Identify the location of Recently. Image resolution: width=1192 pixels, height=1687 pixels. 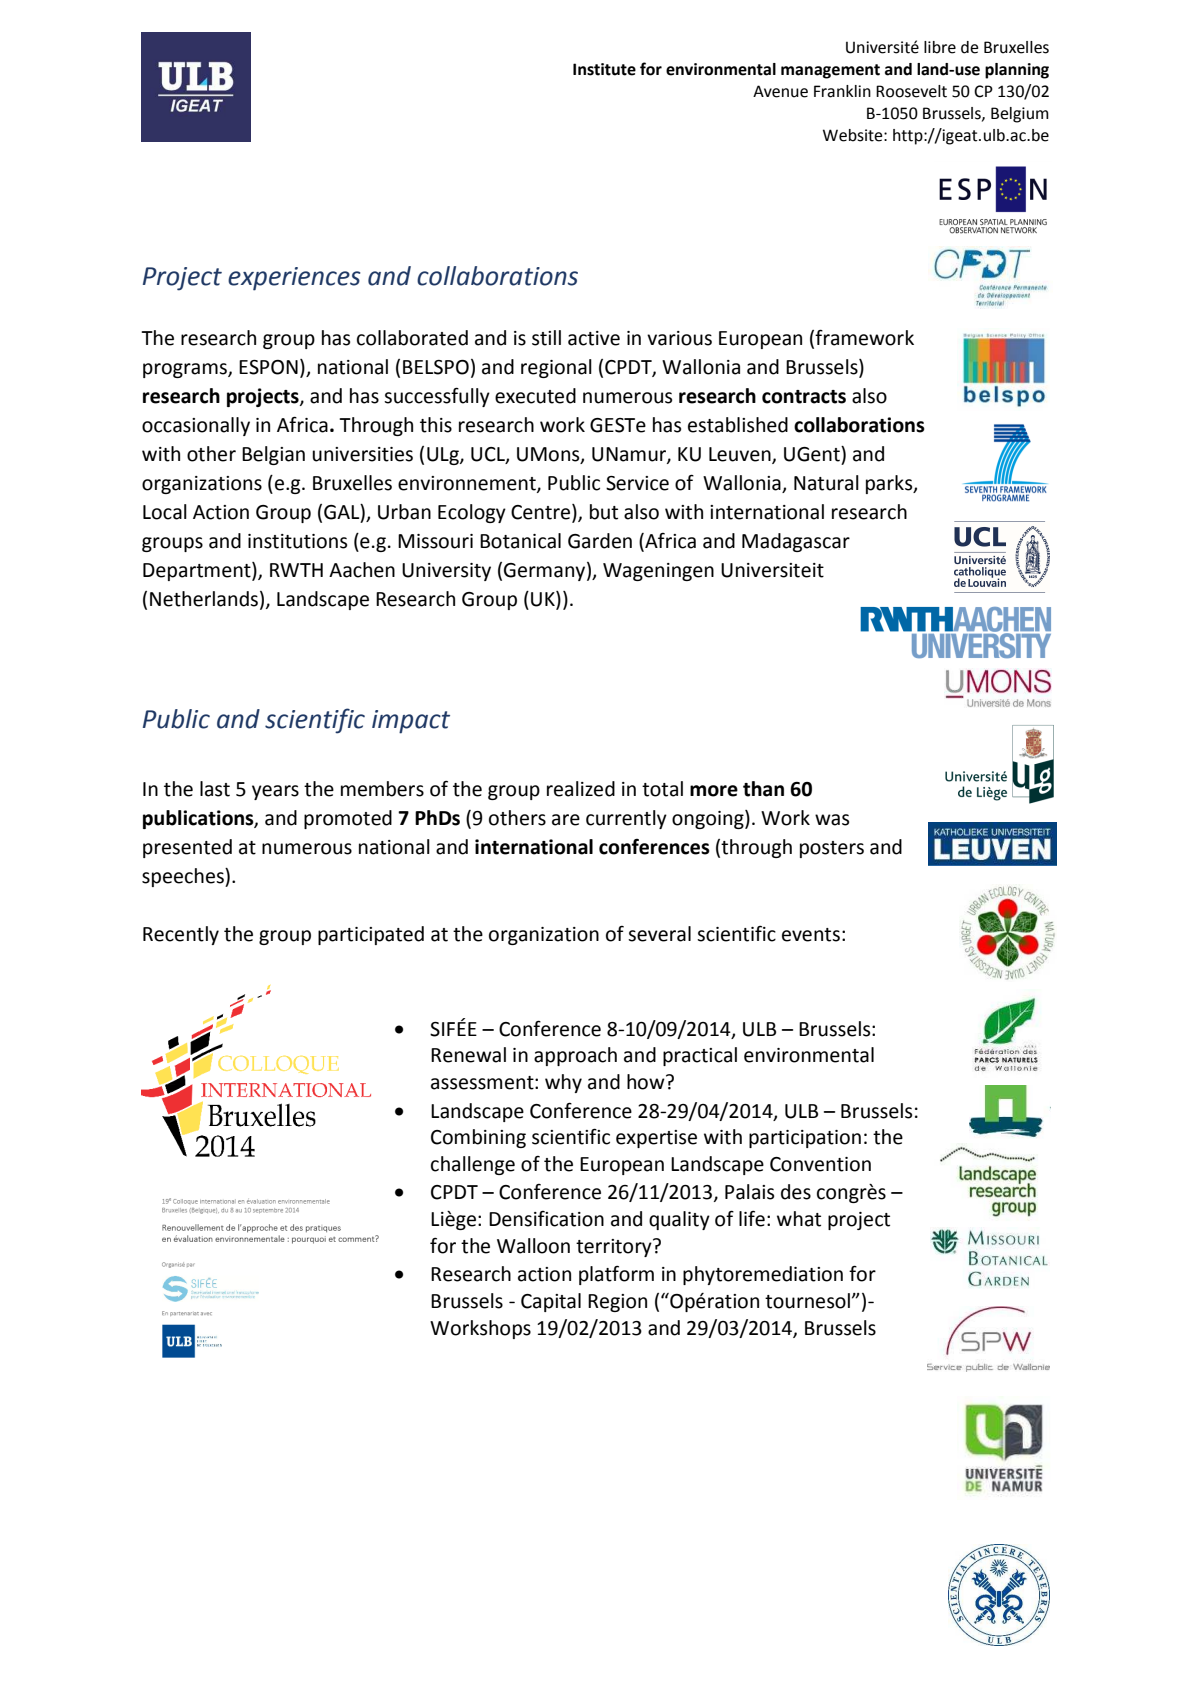
(181, 935).
